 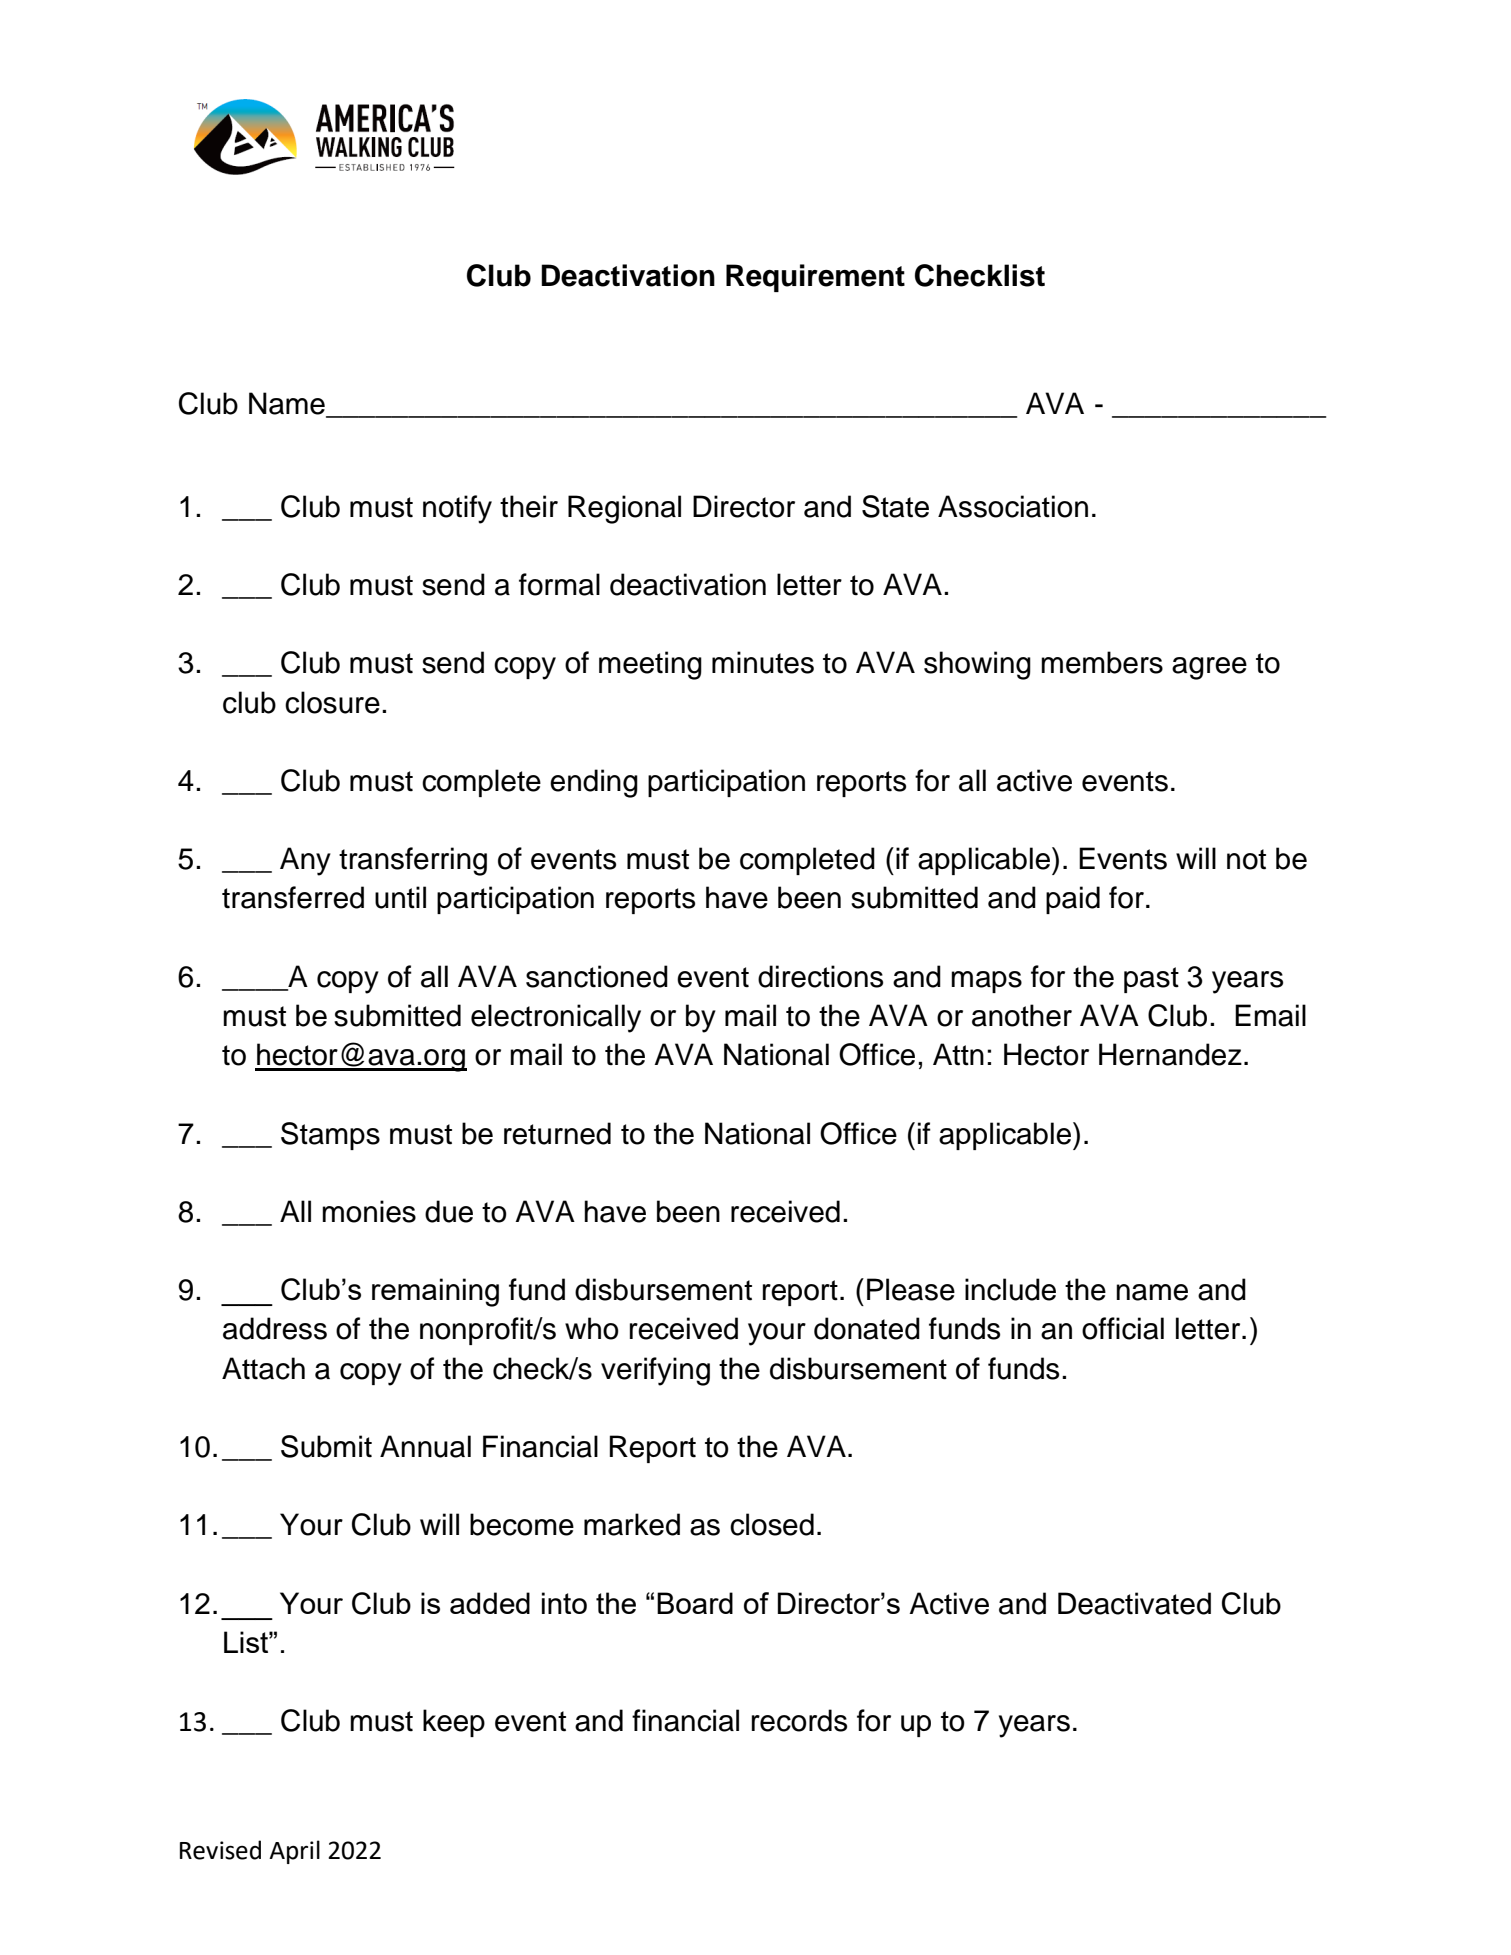 What do you see at coordinates (815, 278) in the screenshot?
I see `Requirement` at bounding box center [815, 278].
